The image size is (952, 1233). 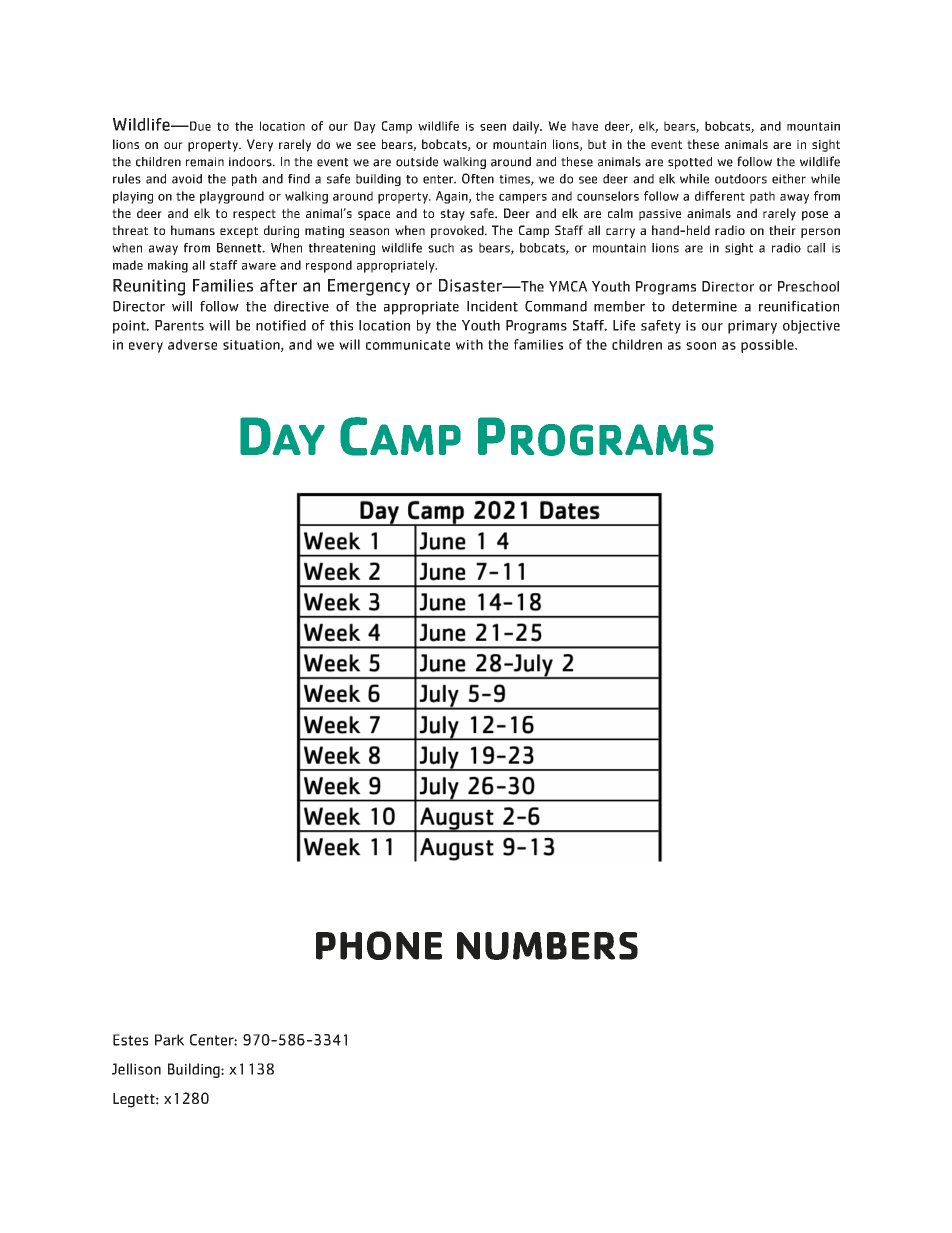 I want to click on PHONE, so click(x=379, y=945).
